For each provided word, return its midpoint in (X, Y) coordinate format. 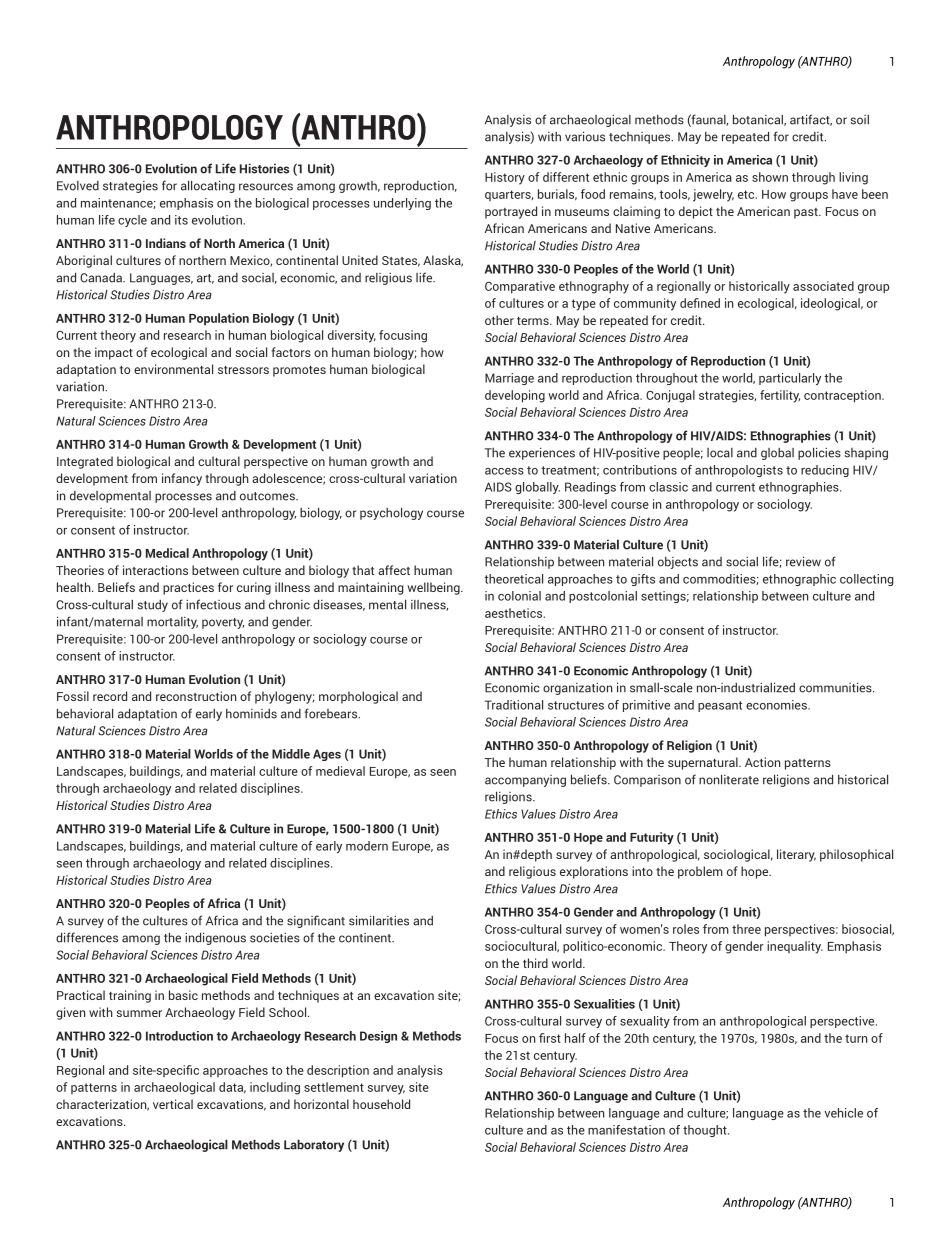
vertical (173, 1104)
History (505, 178)
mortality (172, 623)
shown (770, 177)
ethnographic (799, 580)
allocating (208, 186)
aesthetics (515, 613)
